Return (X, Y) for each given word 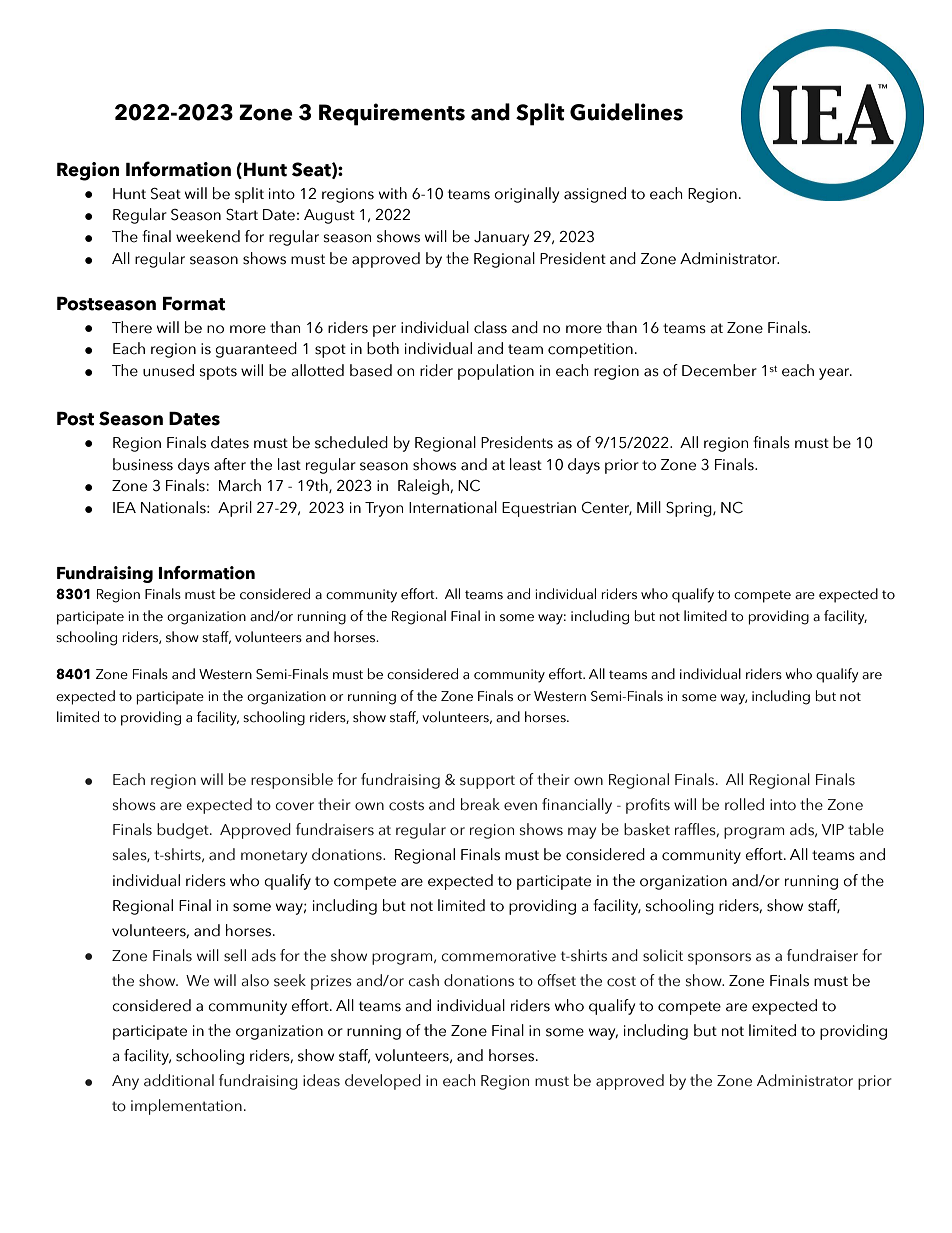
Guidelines (626, 112)
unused (168, 370)
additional (179, 1080)
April (235, 509)
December (719, 370)
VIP (833, 829)
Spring (690, 509)
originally (526, 195)
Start (242, 215)
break (480, 804)
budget (184, 831)
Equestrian (539, 509)
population (496, 372)
